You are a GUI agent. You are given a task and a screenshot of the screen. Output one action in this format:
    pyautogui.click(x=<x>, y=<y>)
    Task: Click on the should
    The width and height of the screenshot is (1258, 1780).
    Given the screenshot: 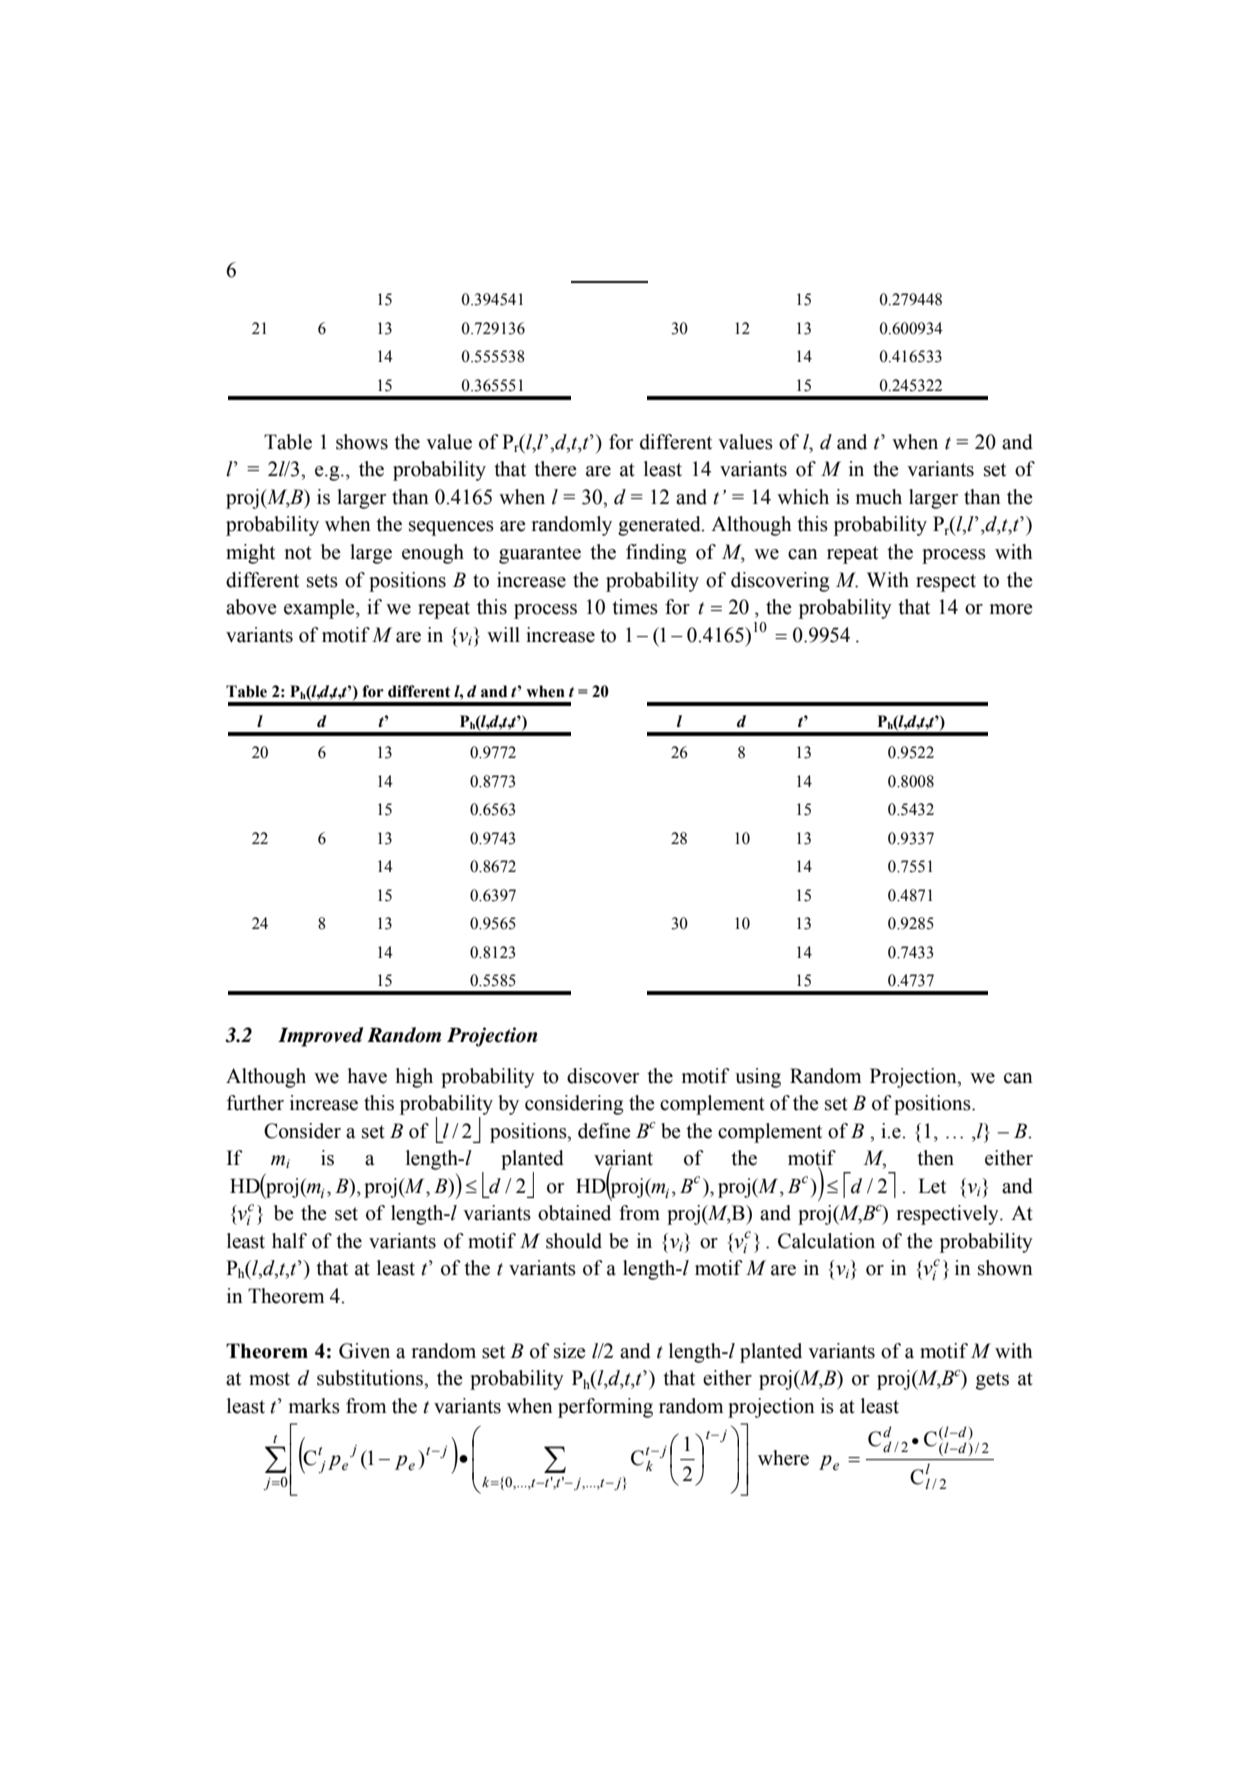 What is the action you would take?
    pyautogui.click(x=574, y=1241)
